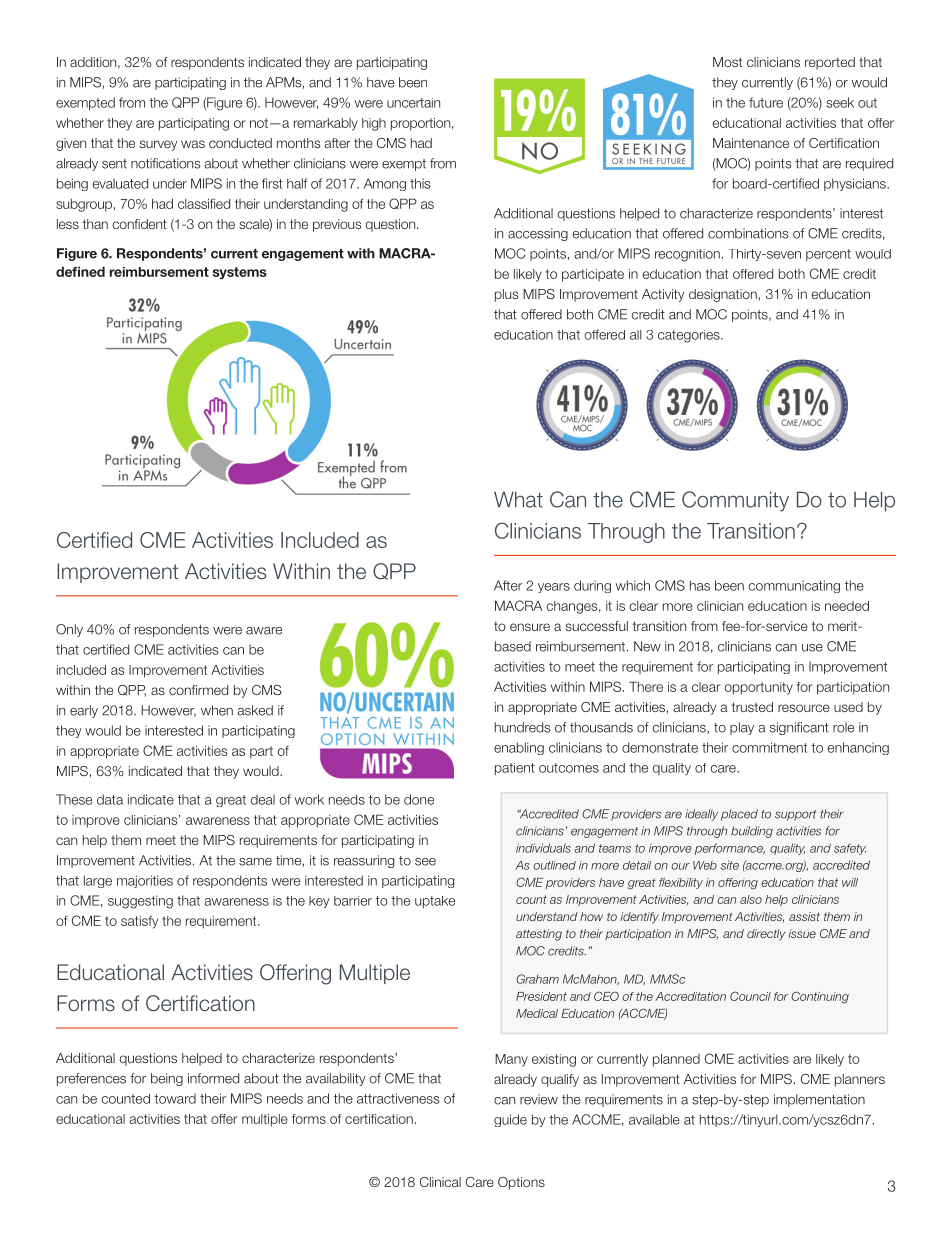 The image size is (952, 1233). Describe the element at coordinates (175, 1098) in the screenshot. I see `toward` at that location.
